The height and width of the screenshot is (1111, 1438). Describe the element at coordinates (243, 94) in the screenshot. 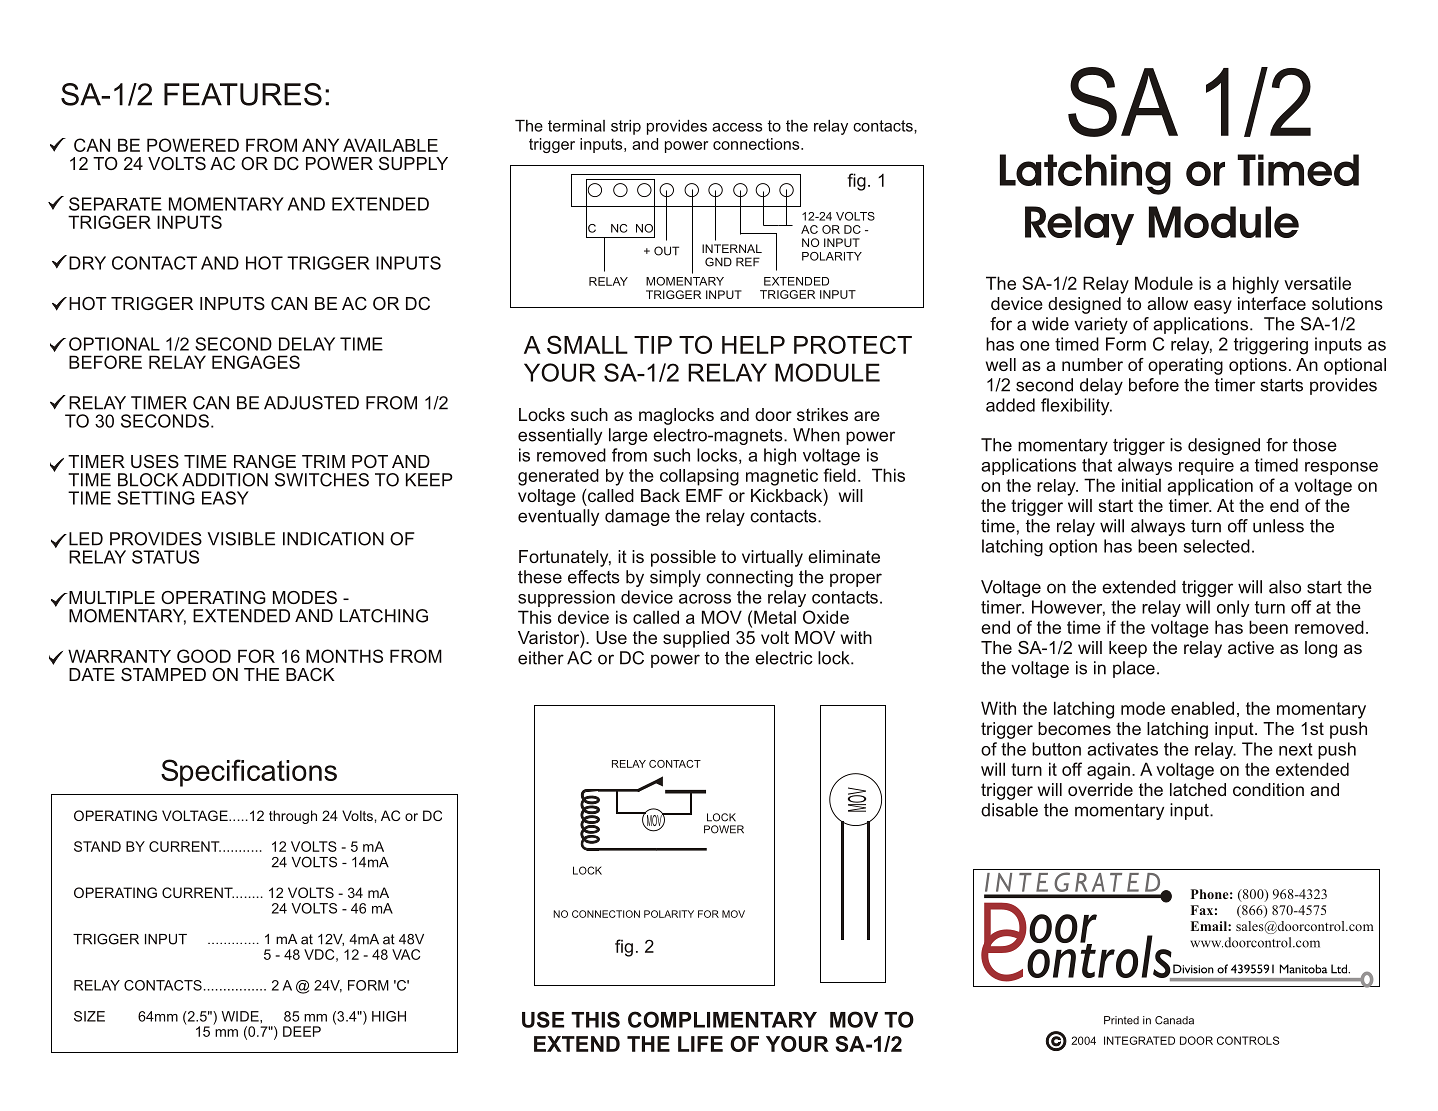

I see `FEATURES` at that location.
